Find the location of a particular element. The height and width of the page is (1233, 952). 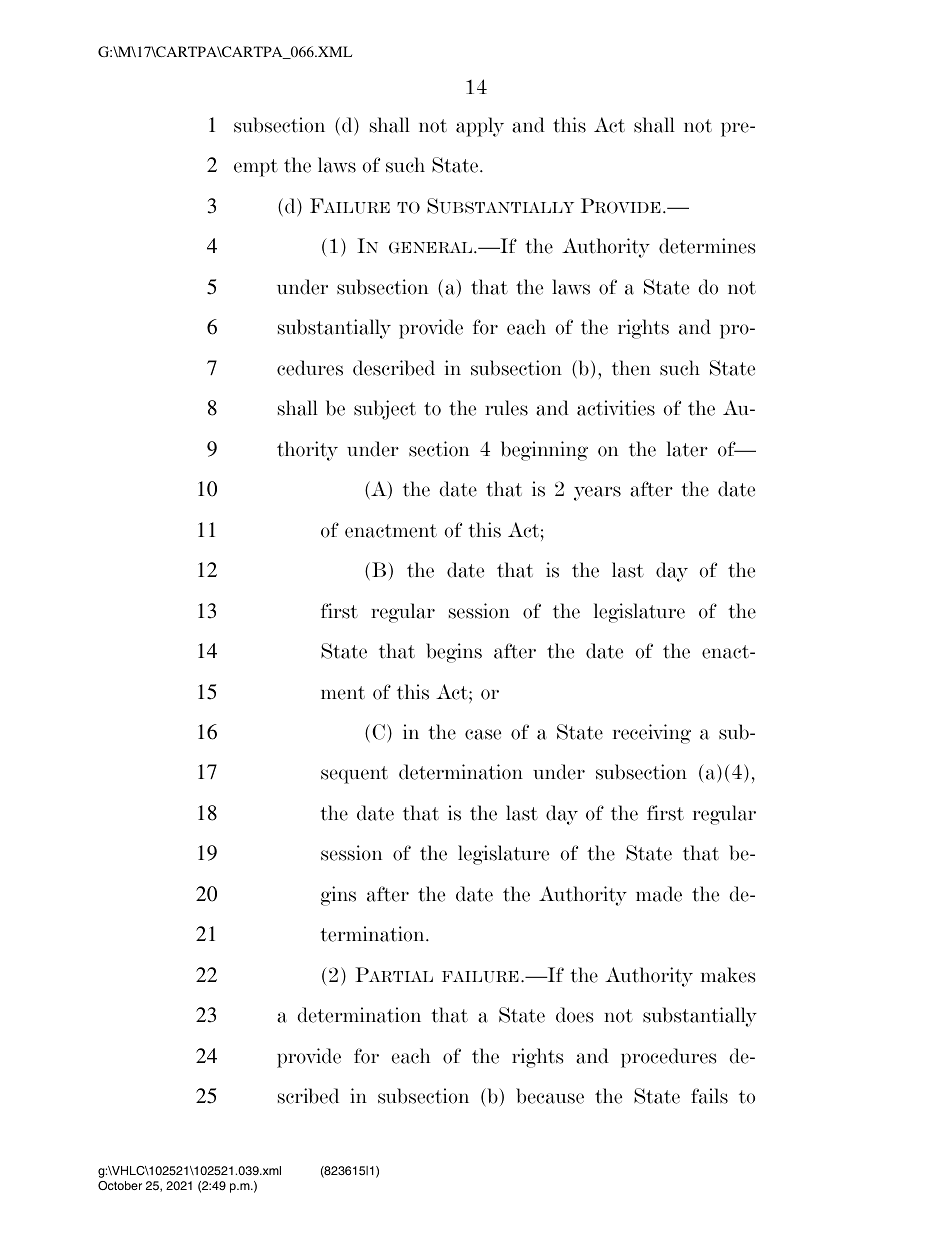

subject is located at coordinates (385, 410).
